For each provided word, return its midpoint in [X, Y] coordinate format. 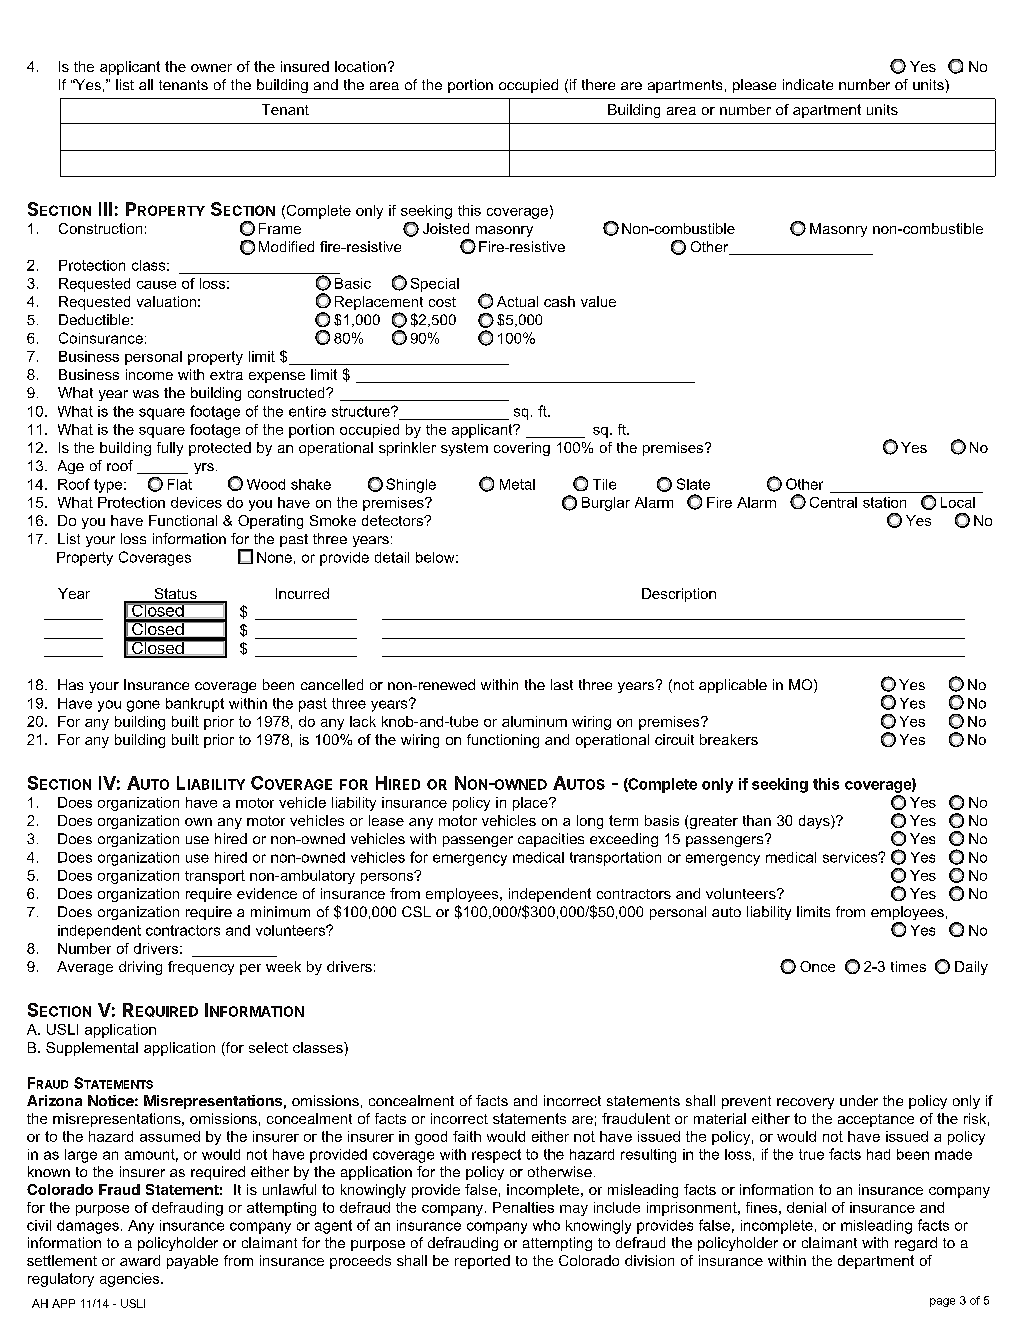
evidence [267, 893]
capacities [551, 840]
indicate [808, 84]
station [884, 502]
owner [211, 68]
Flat [180, 484]
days [815, 822]
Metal [517, 484]
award [140, 1260]
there [598, 84]
